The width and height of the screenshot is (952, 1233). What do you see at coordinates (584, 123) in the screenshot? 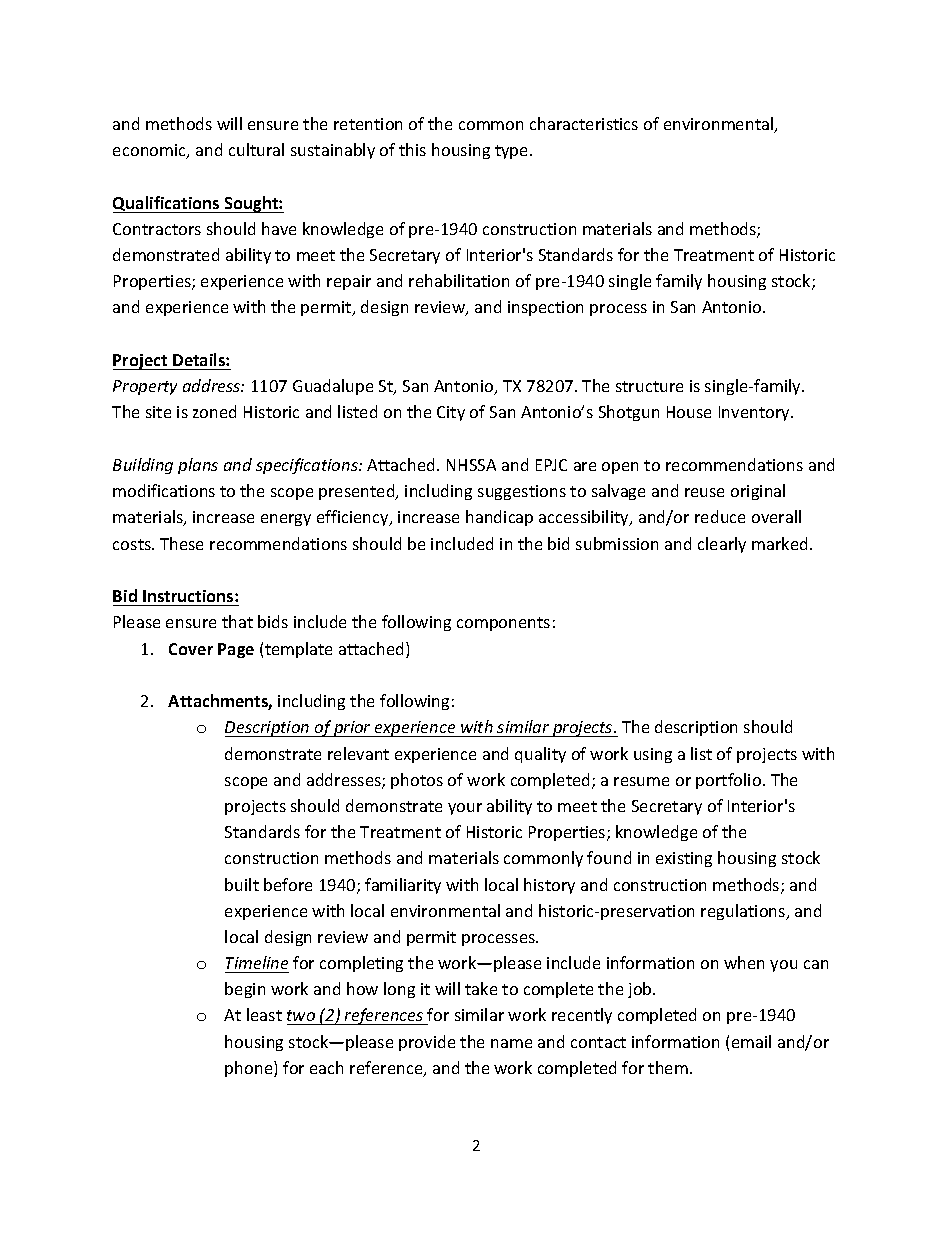
I see `characteristics` at bounding box center [584, 123].
